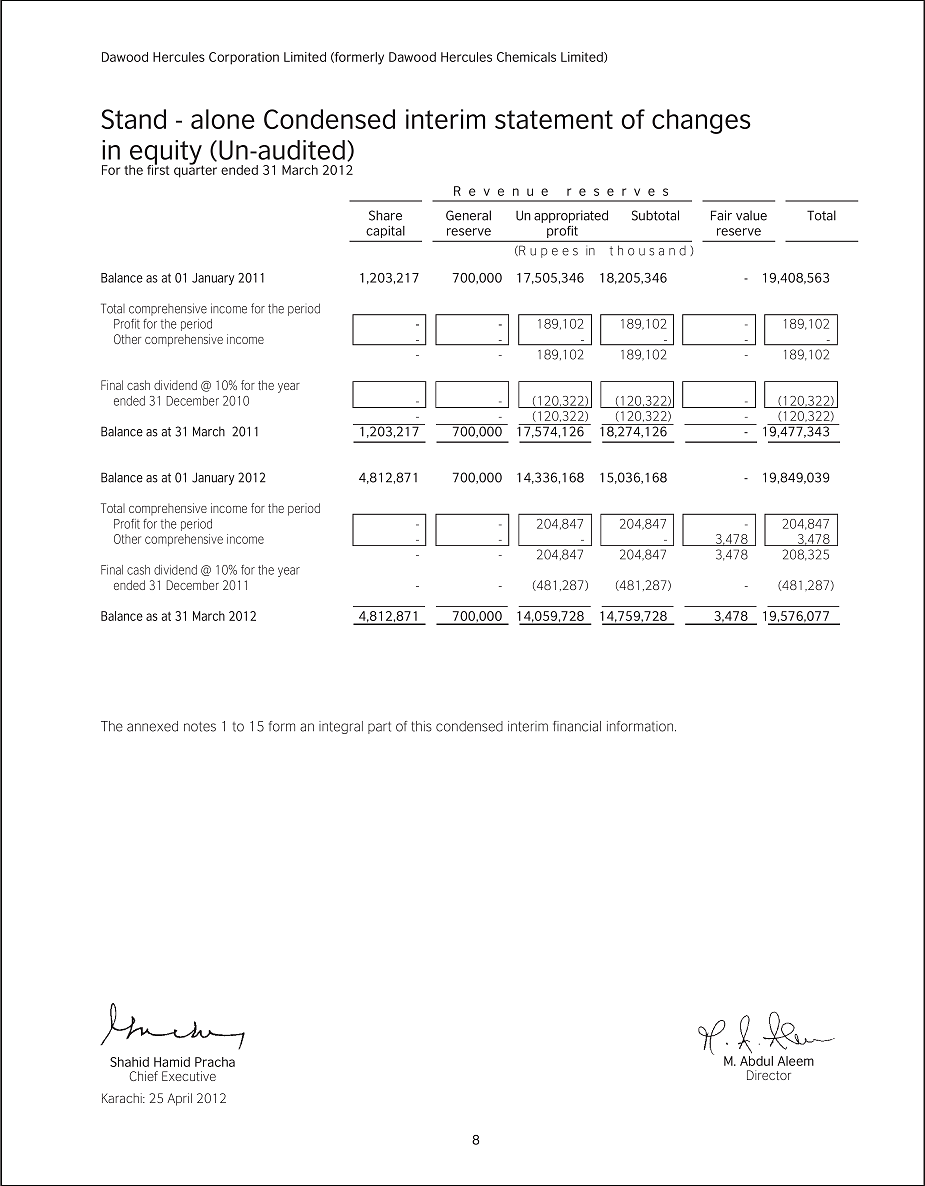 The image size is (925, 1186). I want to click on alone, so click(223, 119).
